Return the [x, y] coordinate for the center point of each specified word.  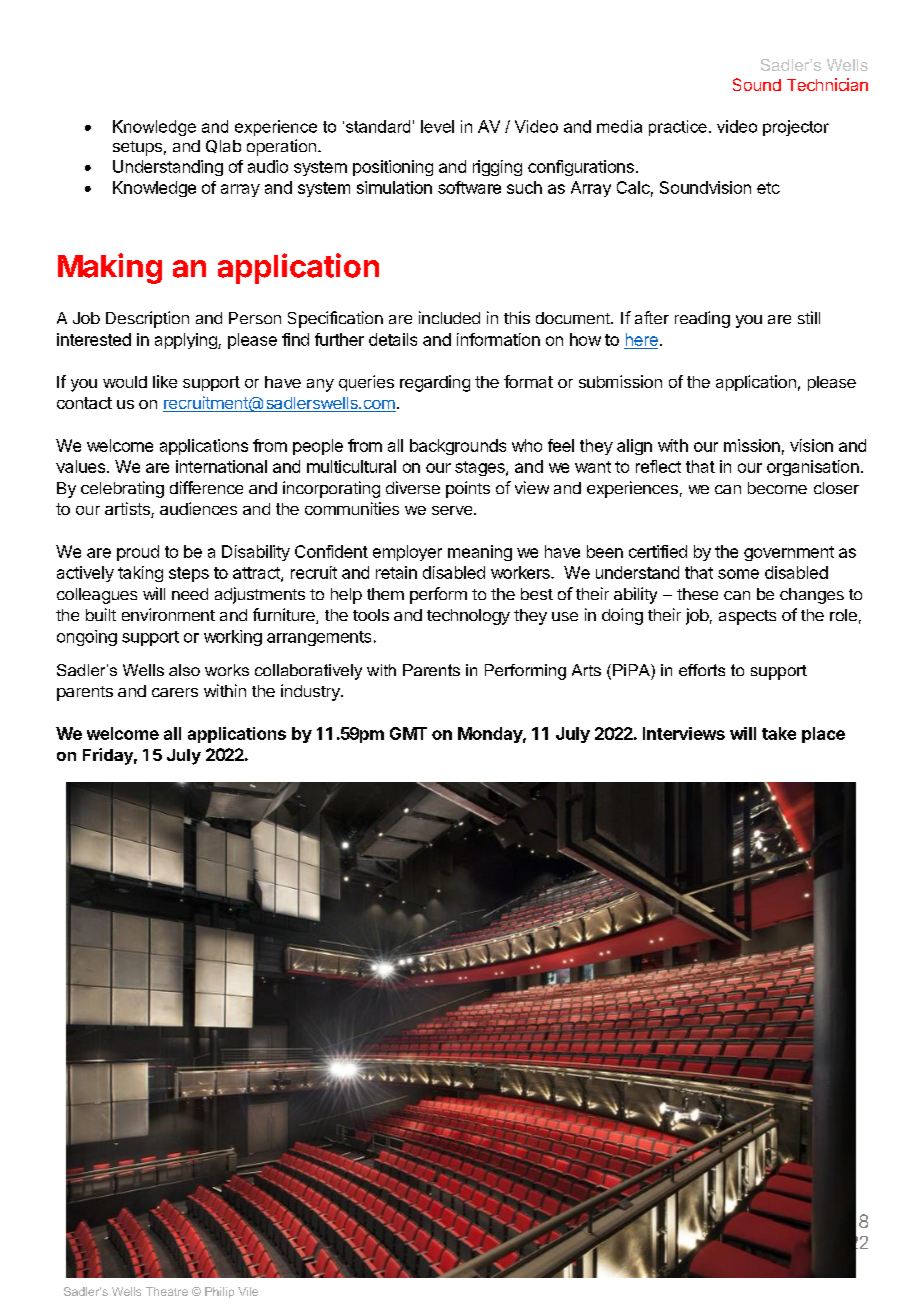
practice [678, 128]
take [779, 733]
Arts [586, 670]
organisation [813, 468]
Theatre [167, 1291]
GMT [408, 733]
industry [311, 692]
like [165, 381]
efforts [702, 670]
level [437, 126]
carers [175, 692]
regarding [435, 383]
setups [137, 148]
